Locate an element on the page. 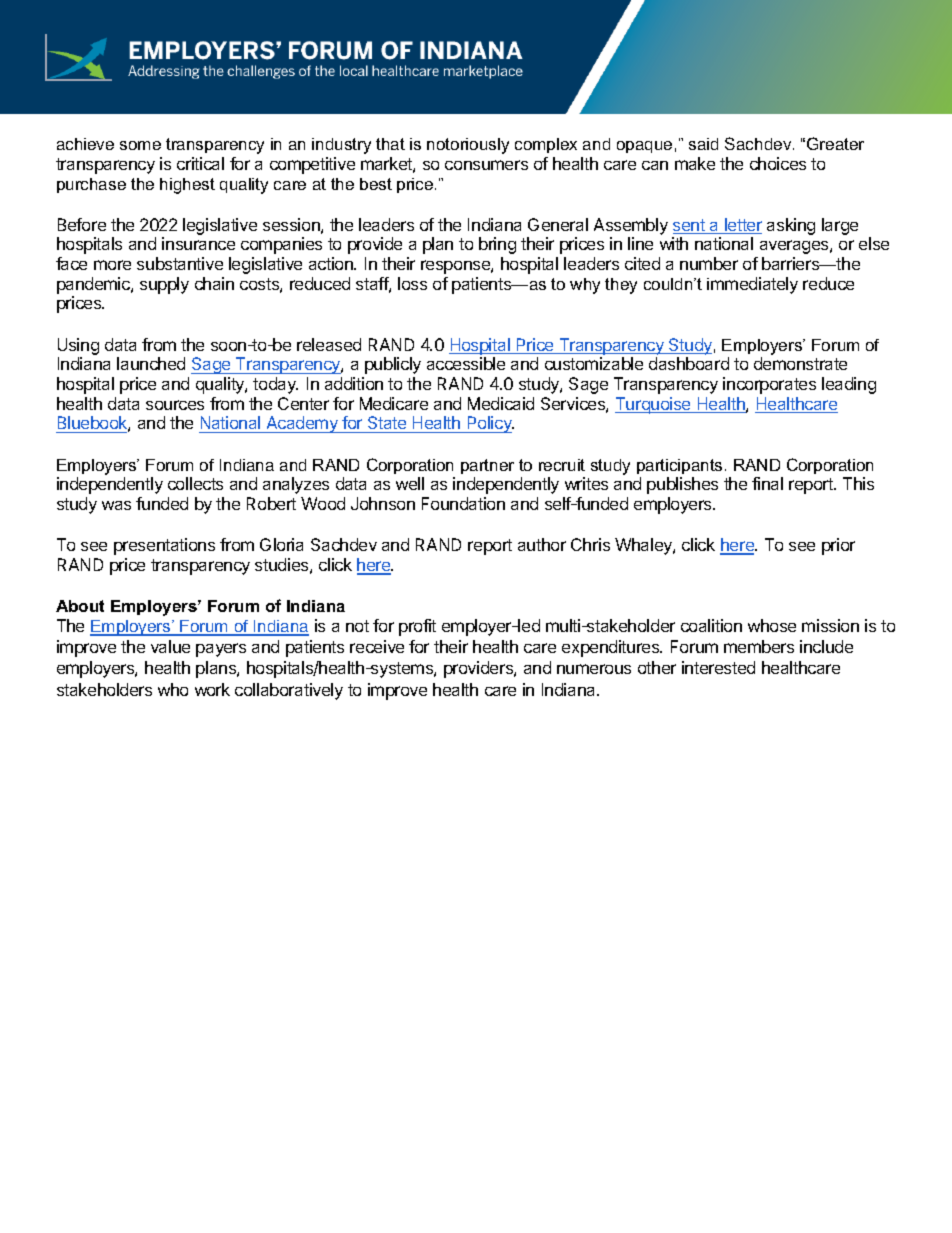 Image resolution: width=952 pixels, height=1233 pixels. incorporates is located at coordinates (769, 385).
